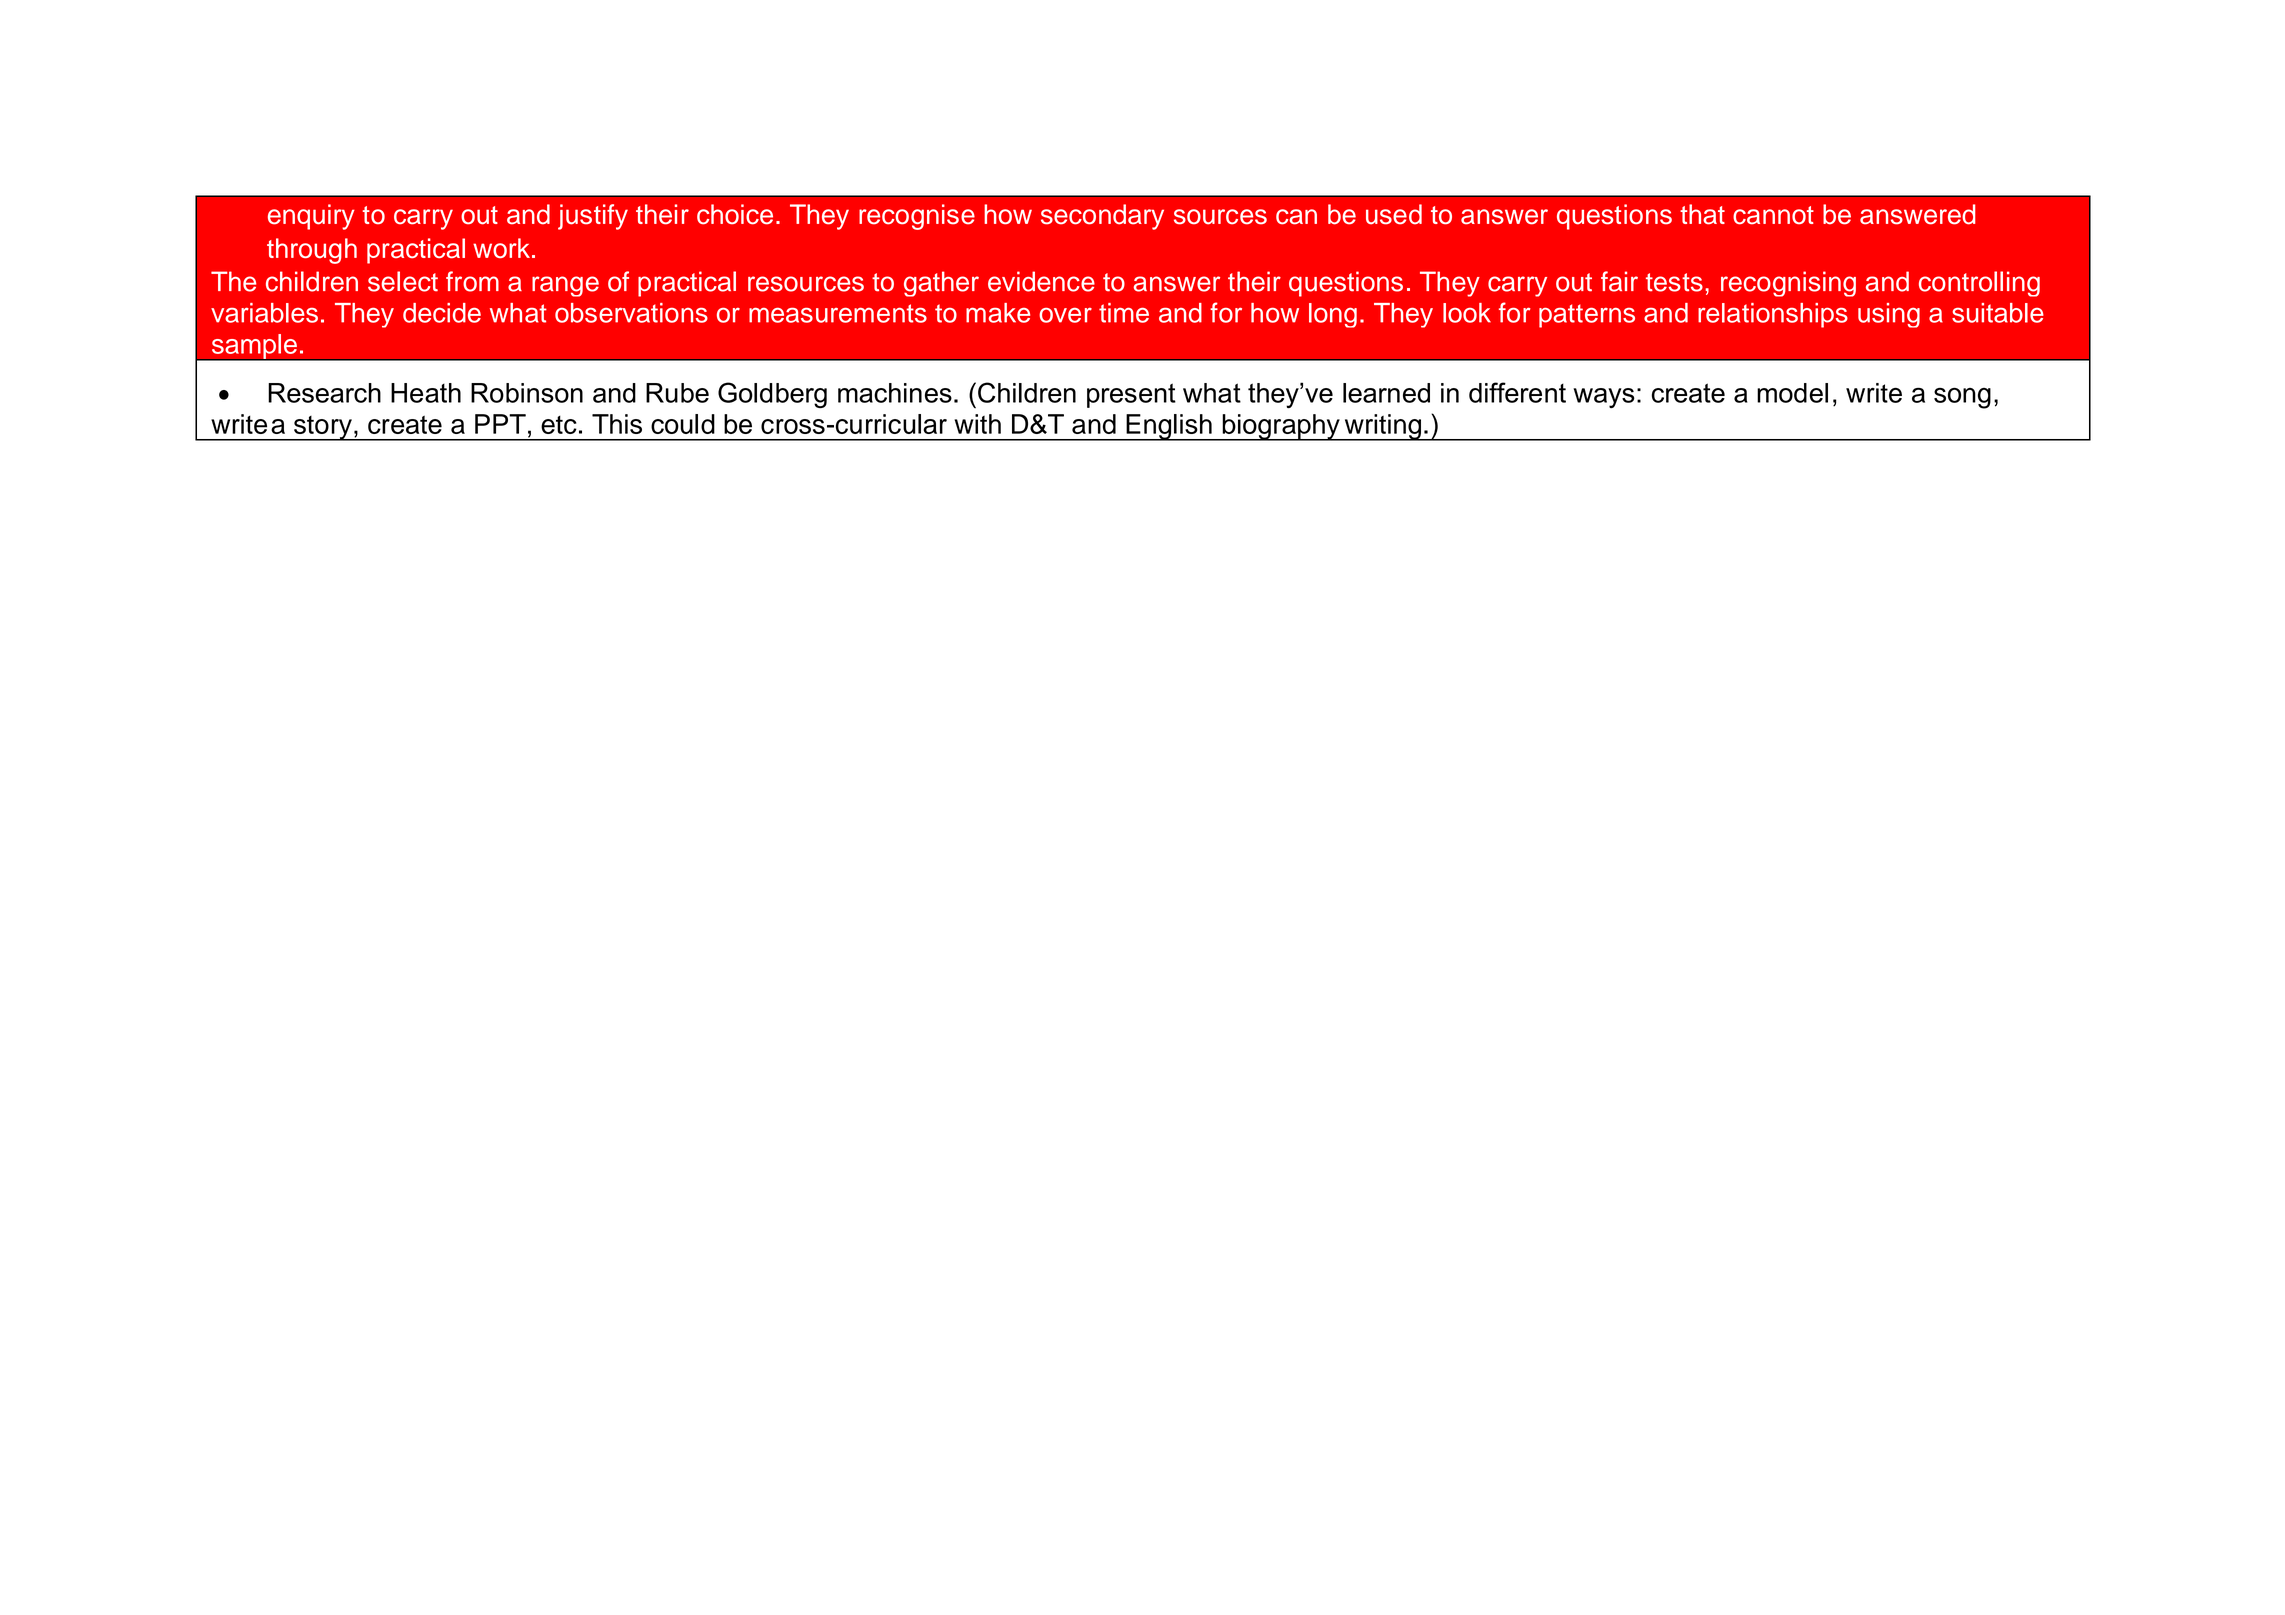  I want to click on model, so click(1792, 393).
